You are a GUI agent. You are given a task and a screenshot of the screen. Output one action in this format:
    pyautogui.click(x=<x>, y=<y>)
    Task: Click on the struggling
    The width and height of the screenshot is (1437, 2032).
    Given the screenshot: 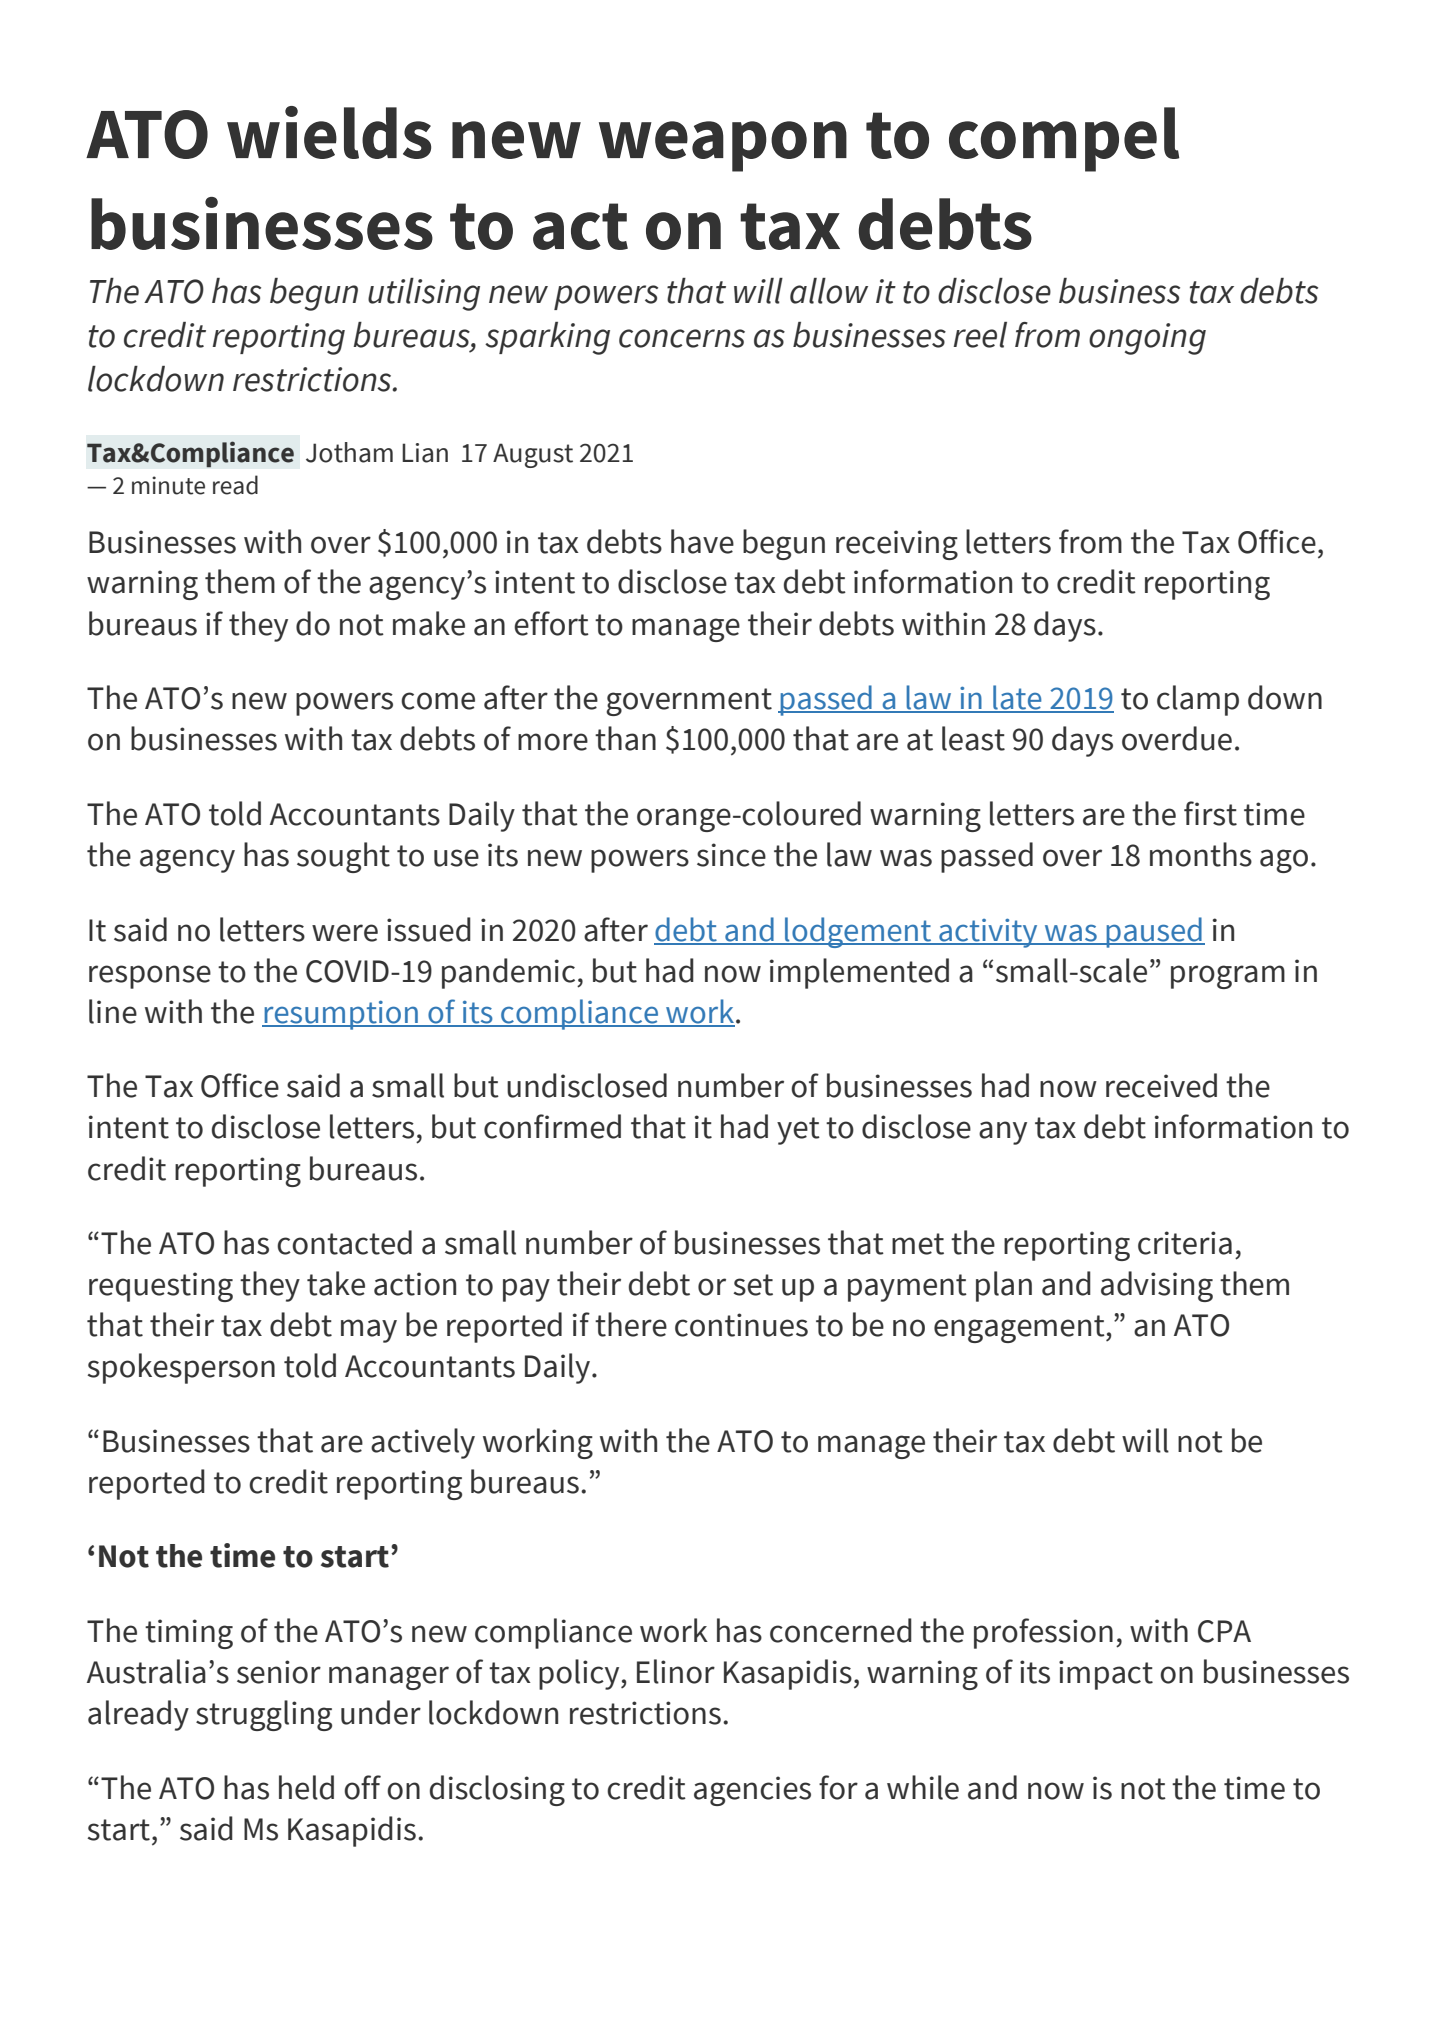 What is the action you would take?
    pyautogui.click(x=264, y=1715)
